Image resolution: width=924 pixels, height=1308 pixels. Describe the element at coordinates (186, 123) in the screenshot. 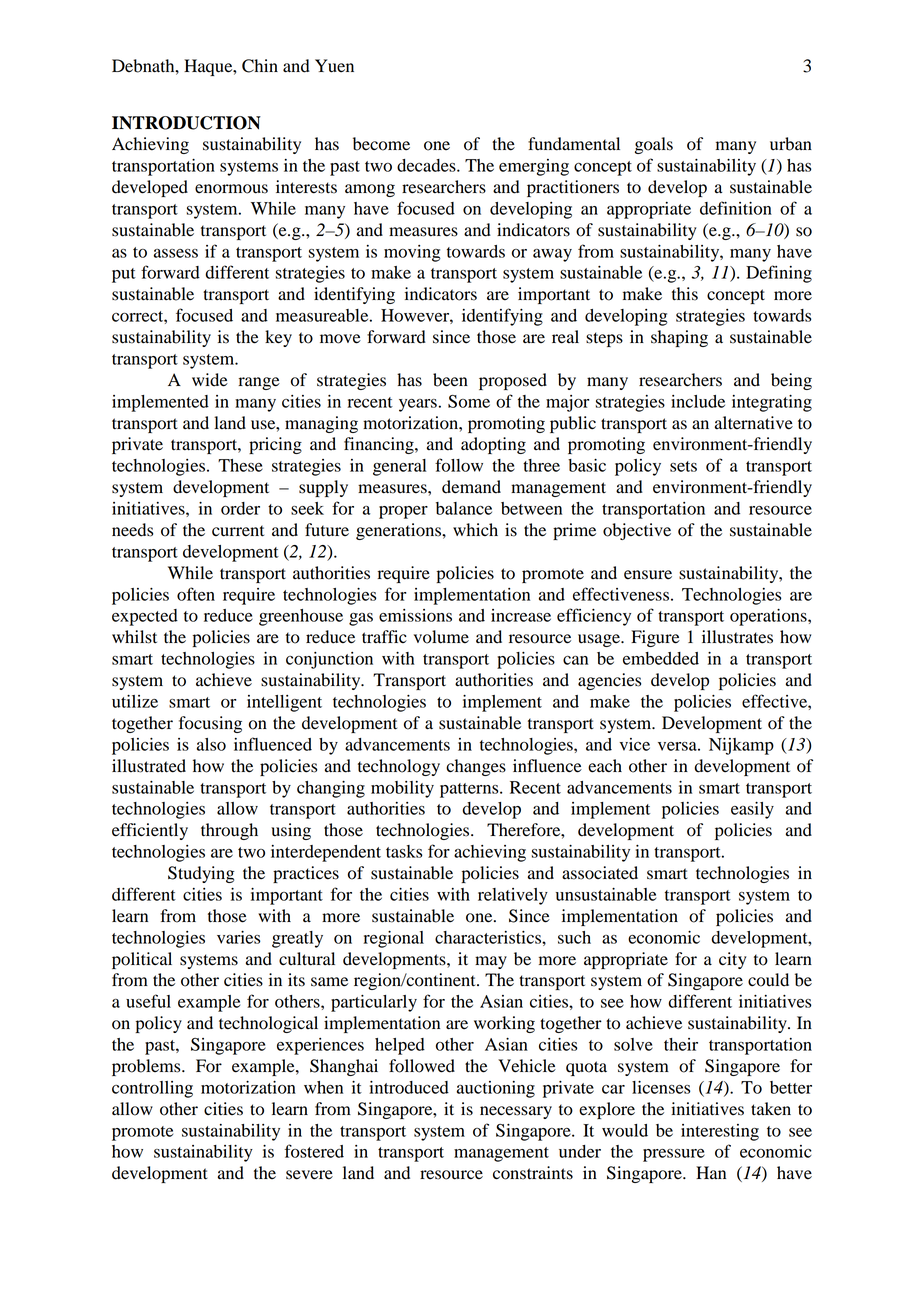

I see `INTRODUCTION` at that location.
